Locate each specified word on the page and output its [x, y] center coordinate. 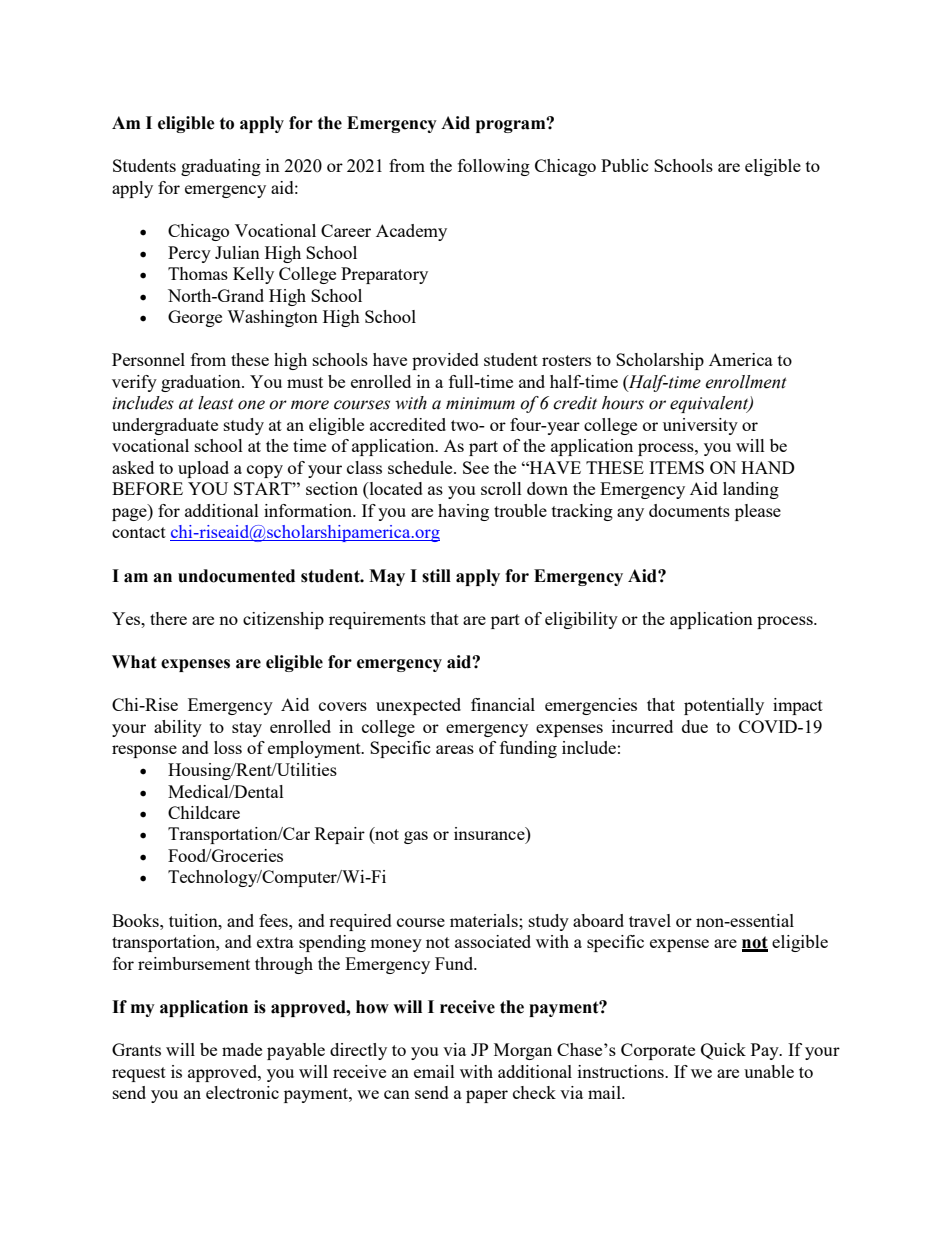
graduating [221, 167]
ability [178, 728]
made [242, 1049]
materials [485, 920]
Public [625, 165]
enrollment [746, 382]
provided [445, 361]
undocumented [236, 576]
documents [689, 510]
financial [503, 704]
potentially [724, 706]
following [494, 167]
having [463, 512]
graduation [202, 383]
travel [650, 920]
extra [275, 942]
